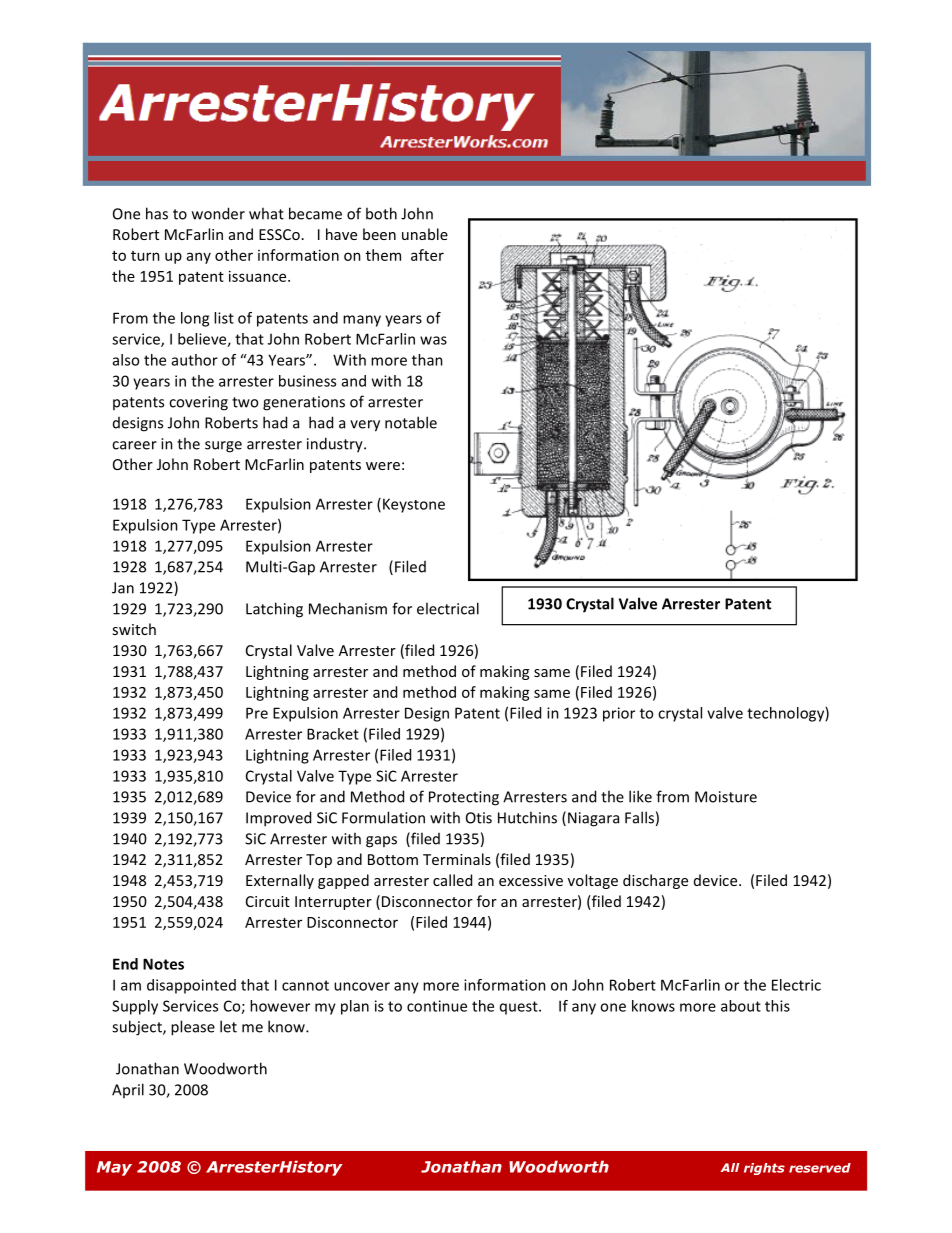 This page has width=952, height=1233. What do you see at coordinates (257, 713) in the page?
I see `Pre` at bounding box center [257, 713].
